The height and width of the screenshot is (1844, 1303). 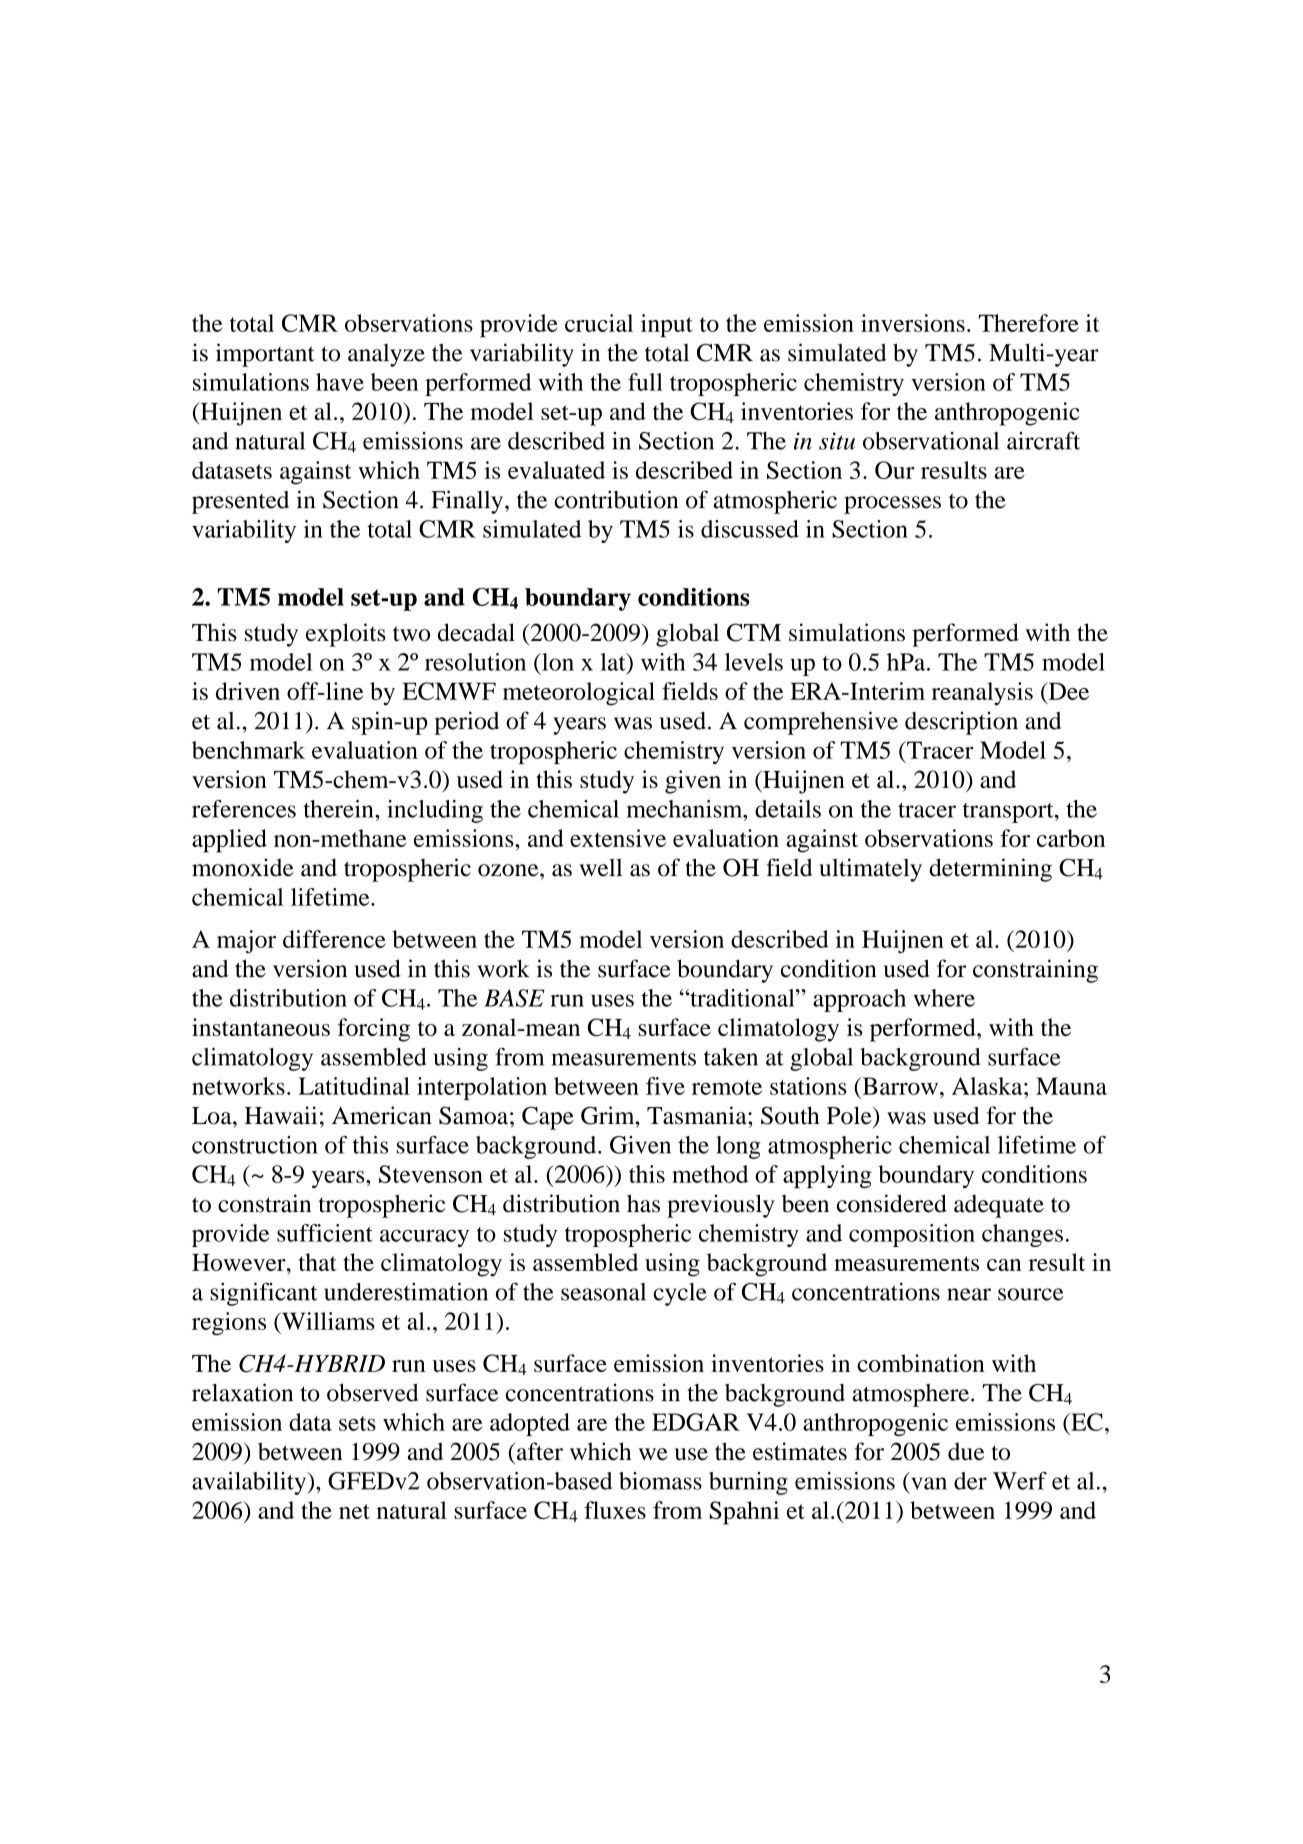 I want to click on where, so click(x=944, y=998).
